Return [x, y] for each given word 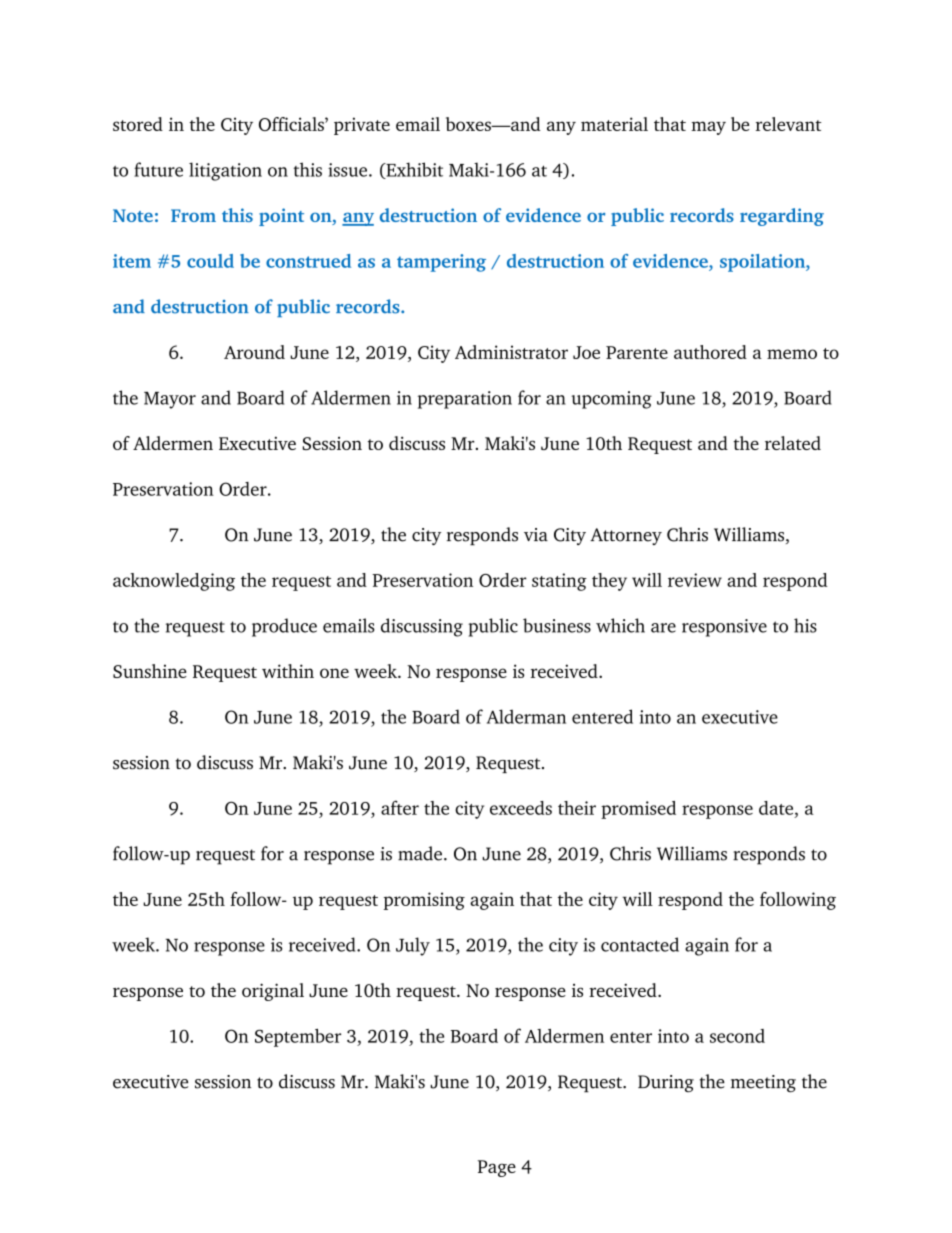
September [298, 1038]
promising [424, 901]
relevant [789, 124]
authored [710, 352]
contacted [640, 944]
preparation [465, 400]
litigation [225, 171]
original [273, 992]
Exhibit [413, 170]
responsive [724, 628]
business [557, 625]
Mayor [170, 400]
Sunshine [150, 671]
